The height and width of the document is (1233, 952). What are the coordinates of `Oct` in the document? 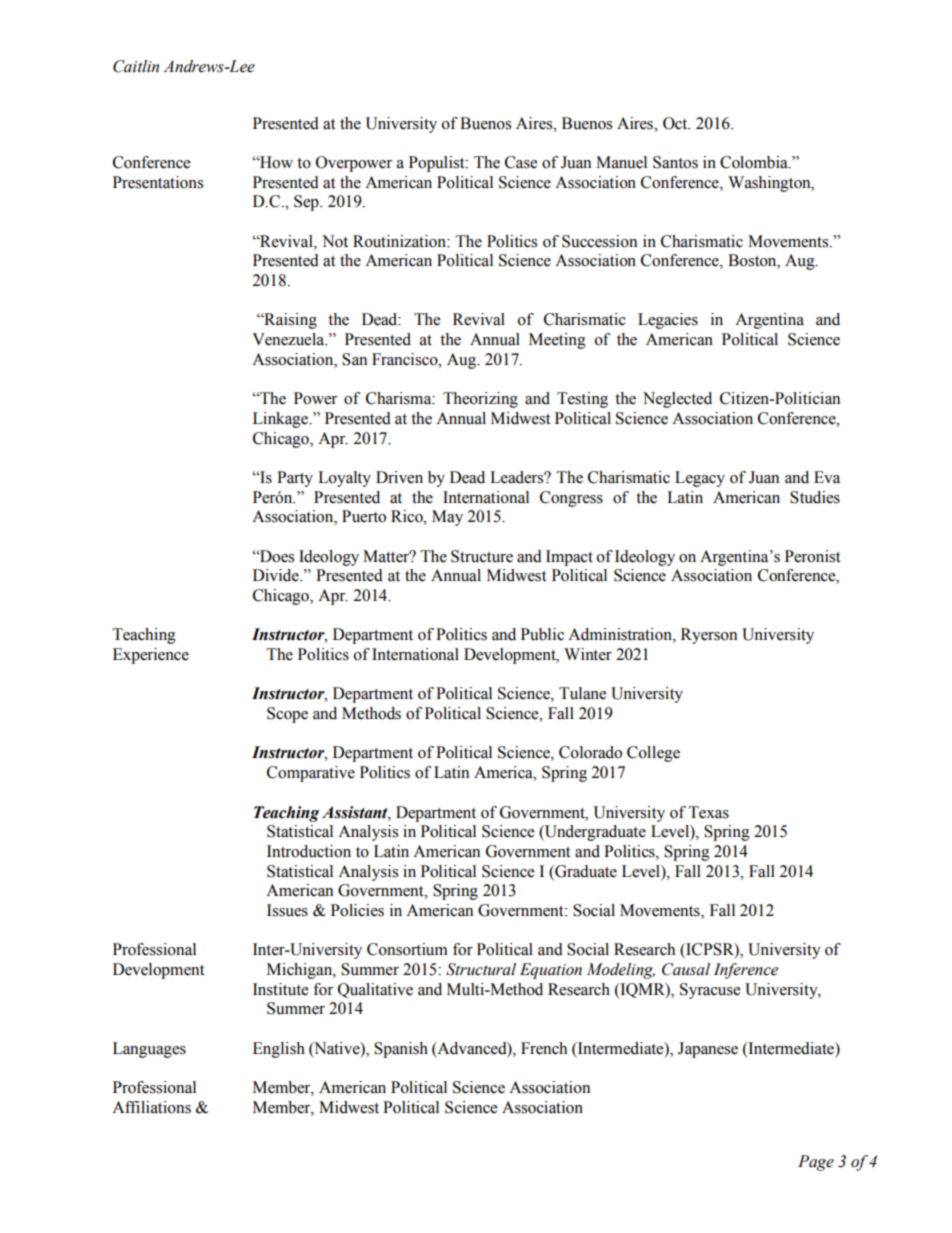 It's located at (676, 123).
